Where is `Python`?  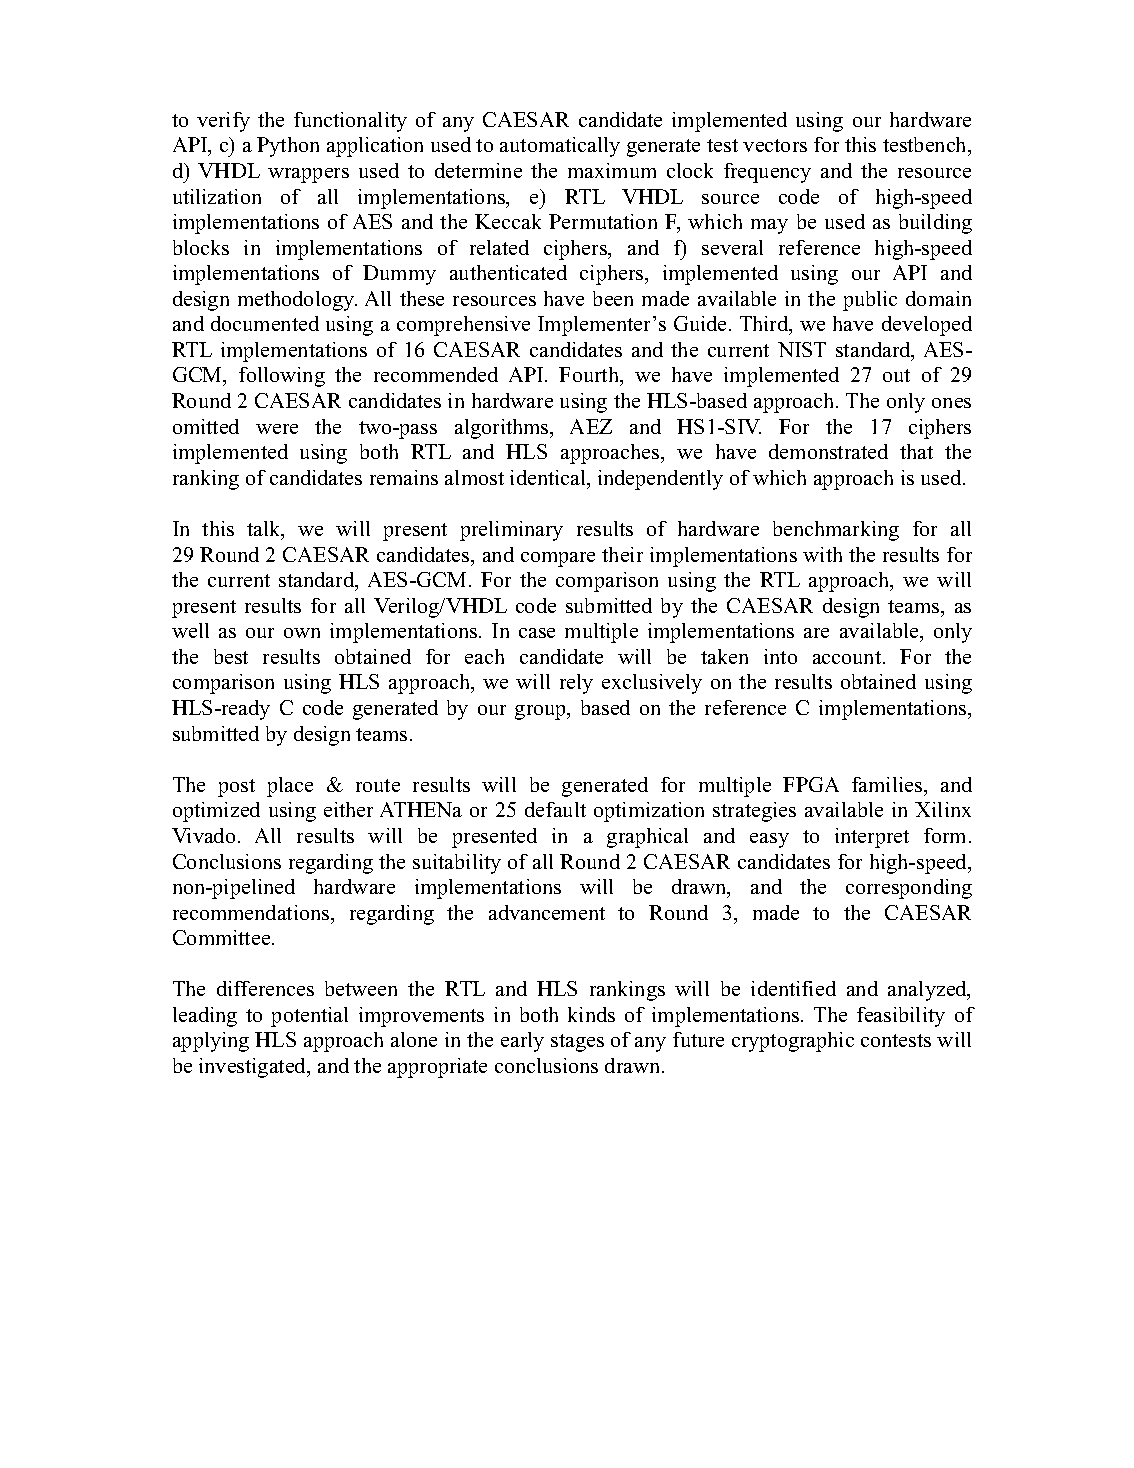
Python is located at coordinates (288, 147).
